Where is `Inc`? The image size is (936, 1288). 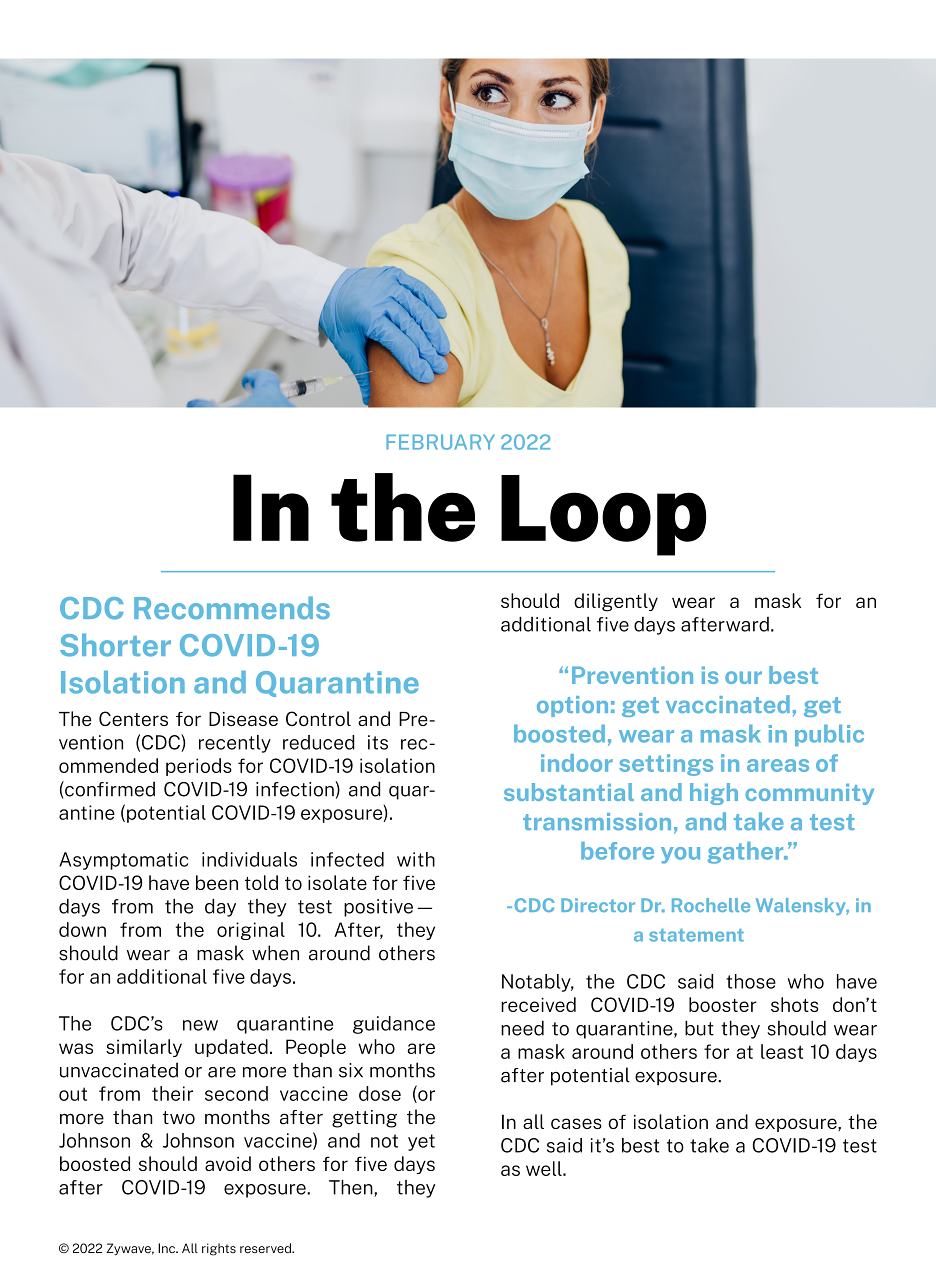 Inc is located at coordinates (167, 1248).
